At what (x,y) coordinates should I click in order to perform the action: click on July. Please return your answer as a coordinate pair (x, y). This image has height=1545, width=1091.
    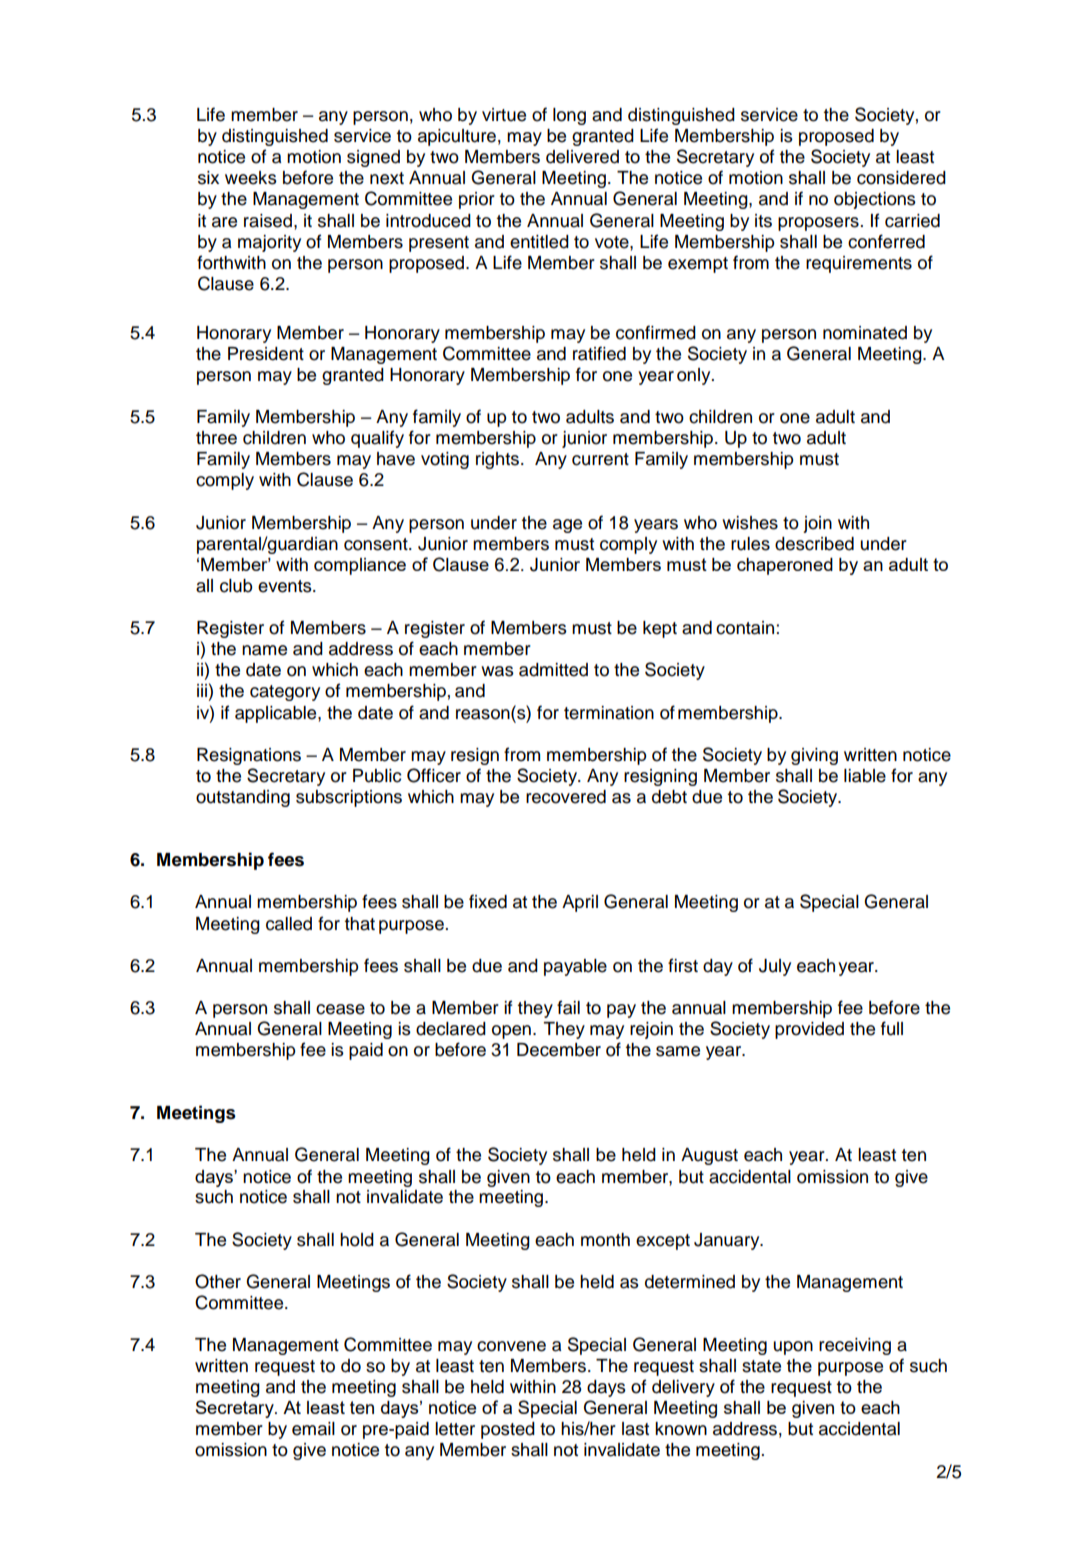
    Looking at the image, I should click on (775, 967).
